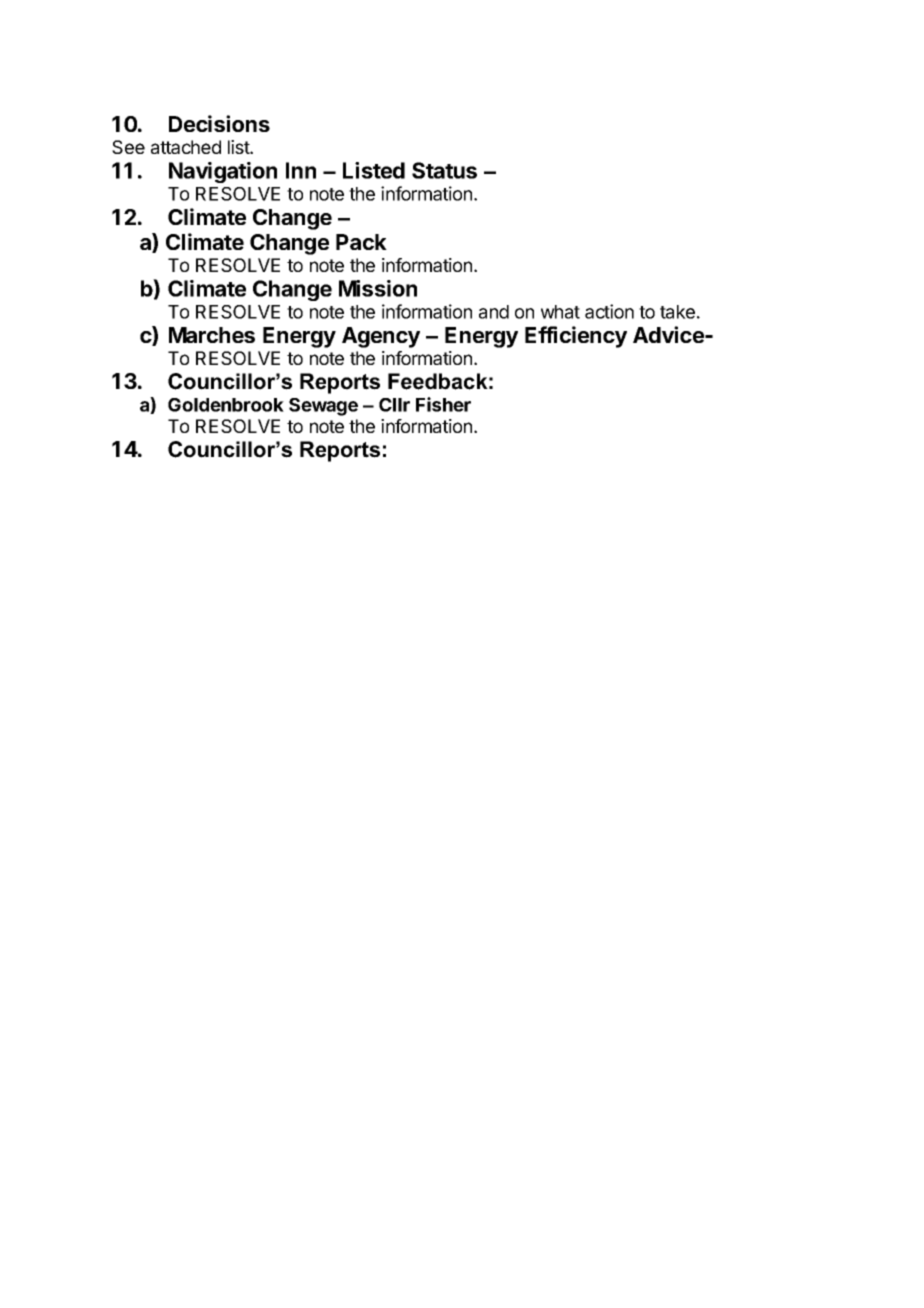  What do you see at coordinates (444, 170) in the page?
I see `Status` at bounding box center [444, 170].
